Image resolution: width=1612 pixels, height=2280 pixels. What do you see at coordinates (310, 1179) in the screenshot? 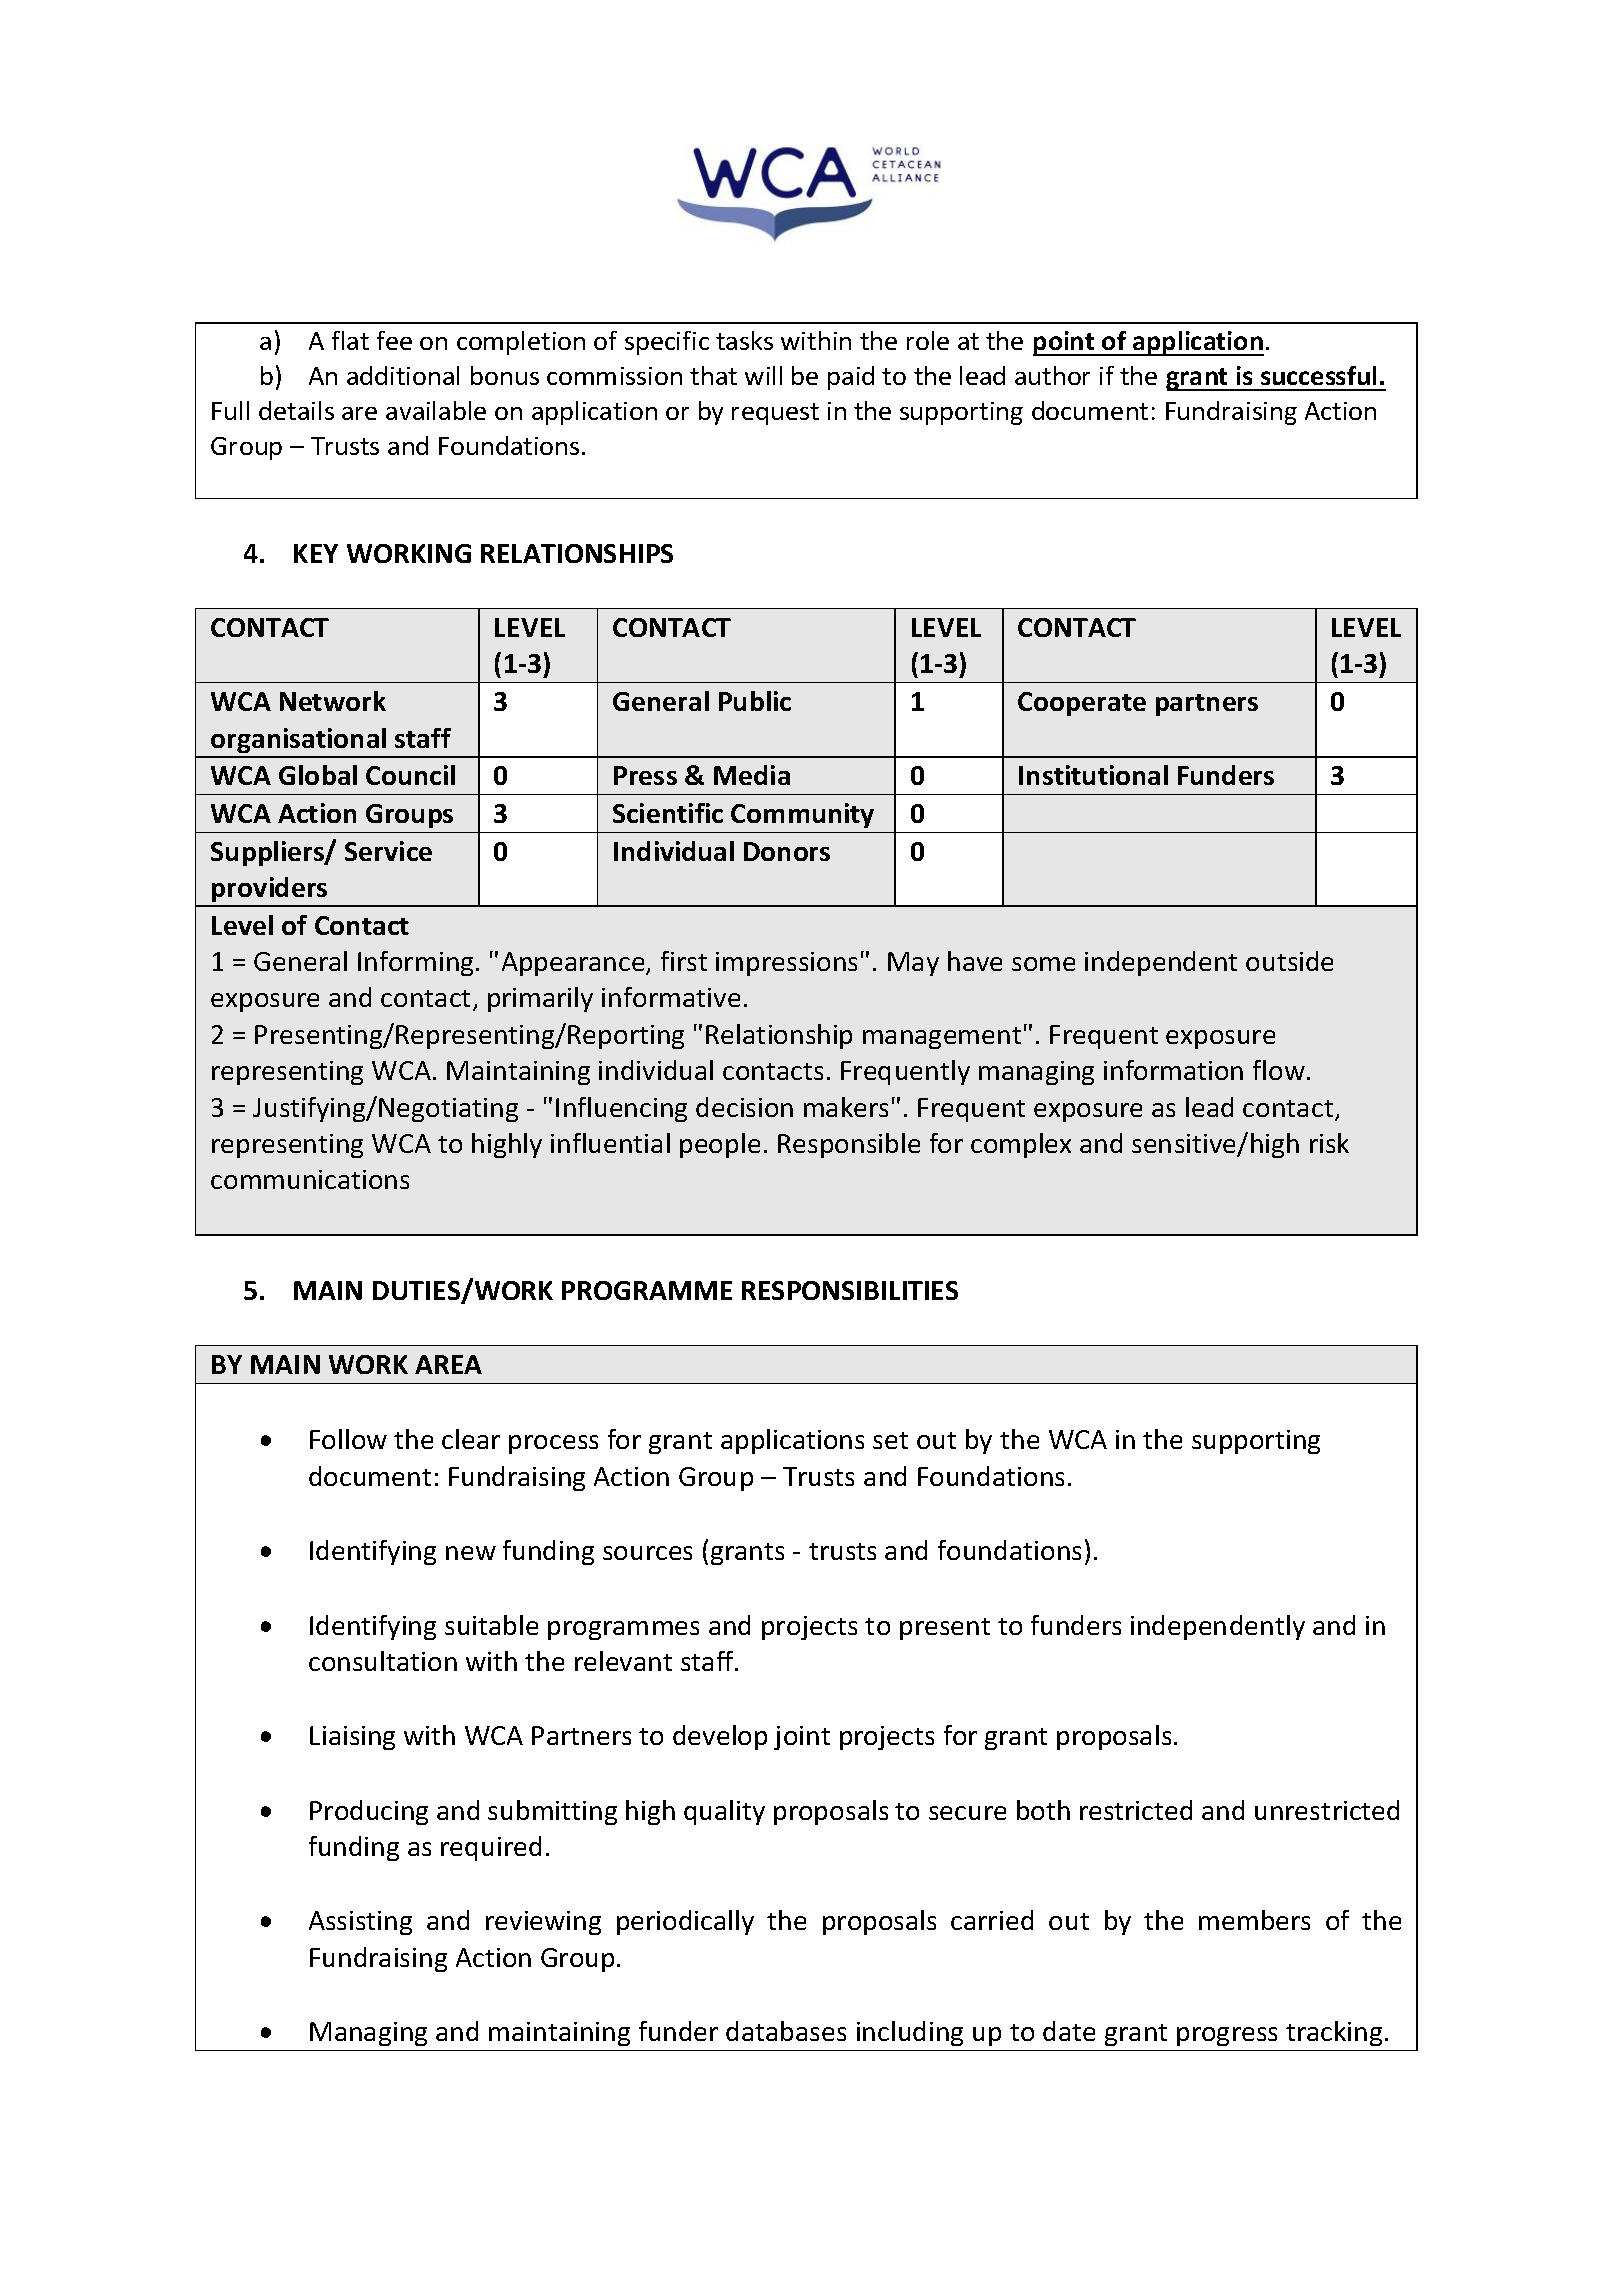
I see `communications` at bounding box center [310, 1179].
